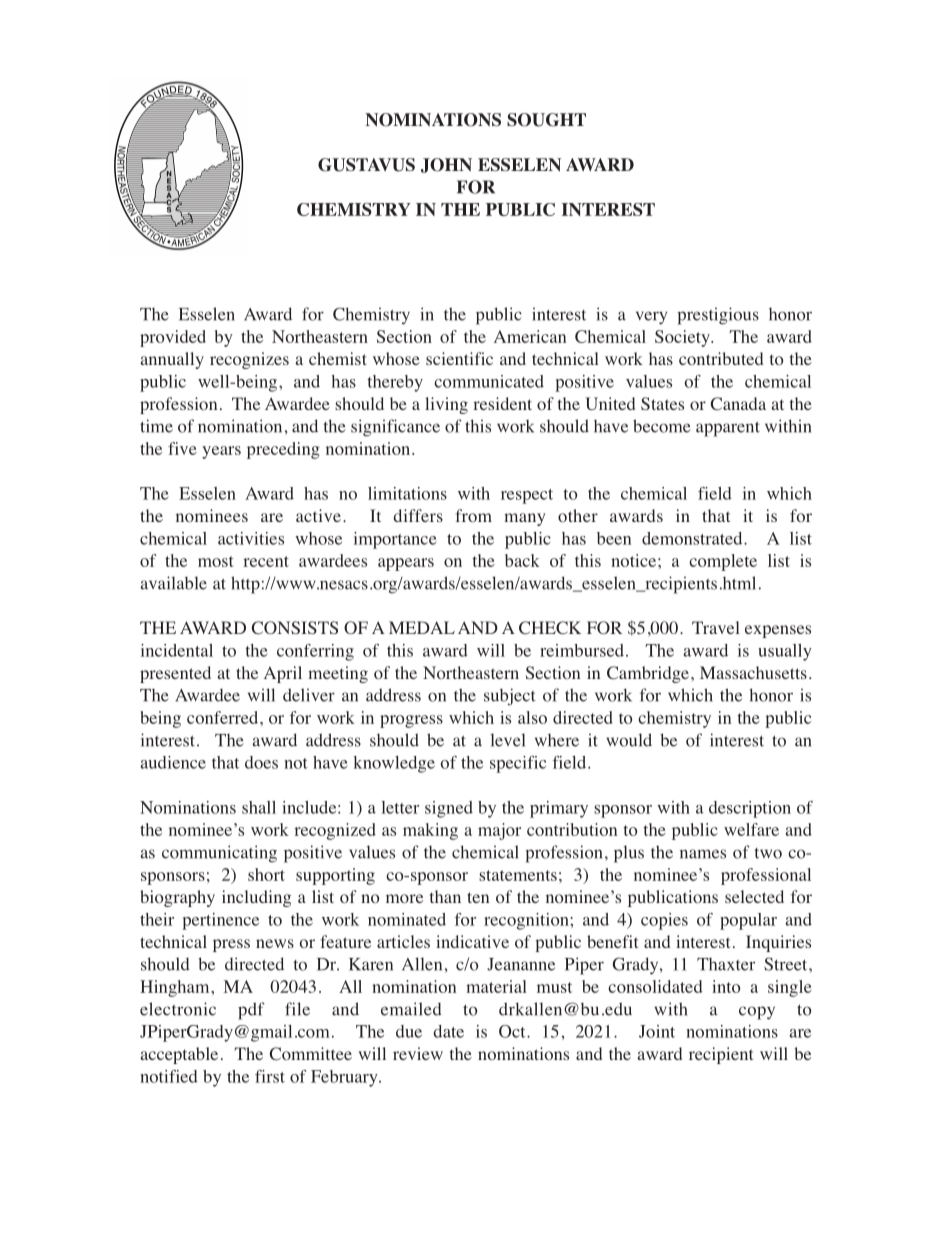  What do you see at coordinates (270, 1076) in the page?
I see `first` at bounding box center [270, 1076].
